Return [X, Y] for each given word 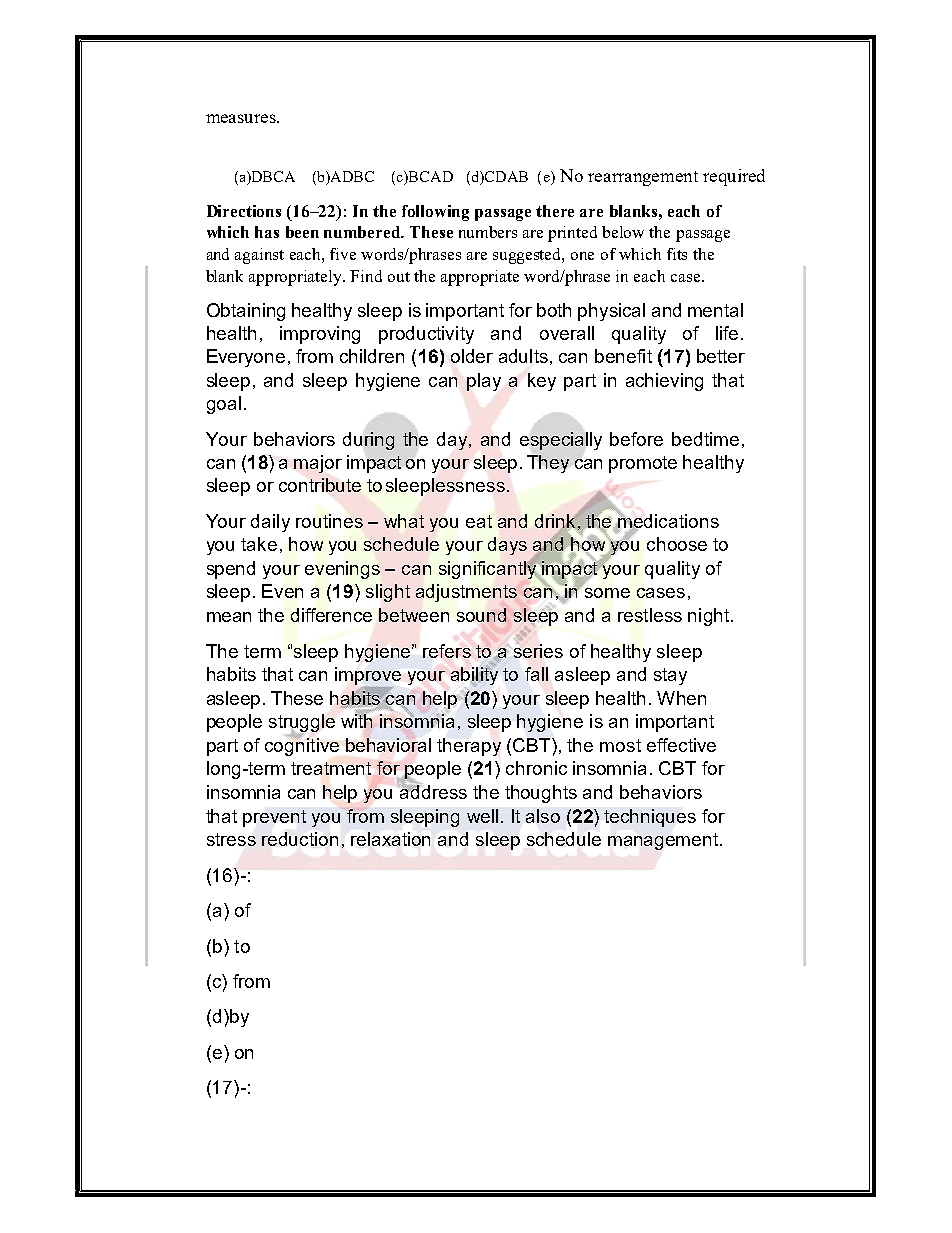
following [435, 213]
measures [242, 118]
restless [650, 615]
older [472, 356]
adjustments [466, 593]
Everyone [246, 358]
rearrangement [643, 178]
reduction [300, 839]
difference [331, 615]
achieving [664, 382]
